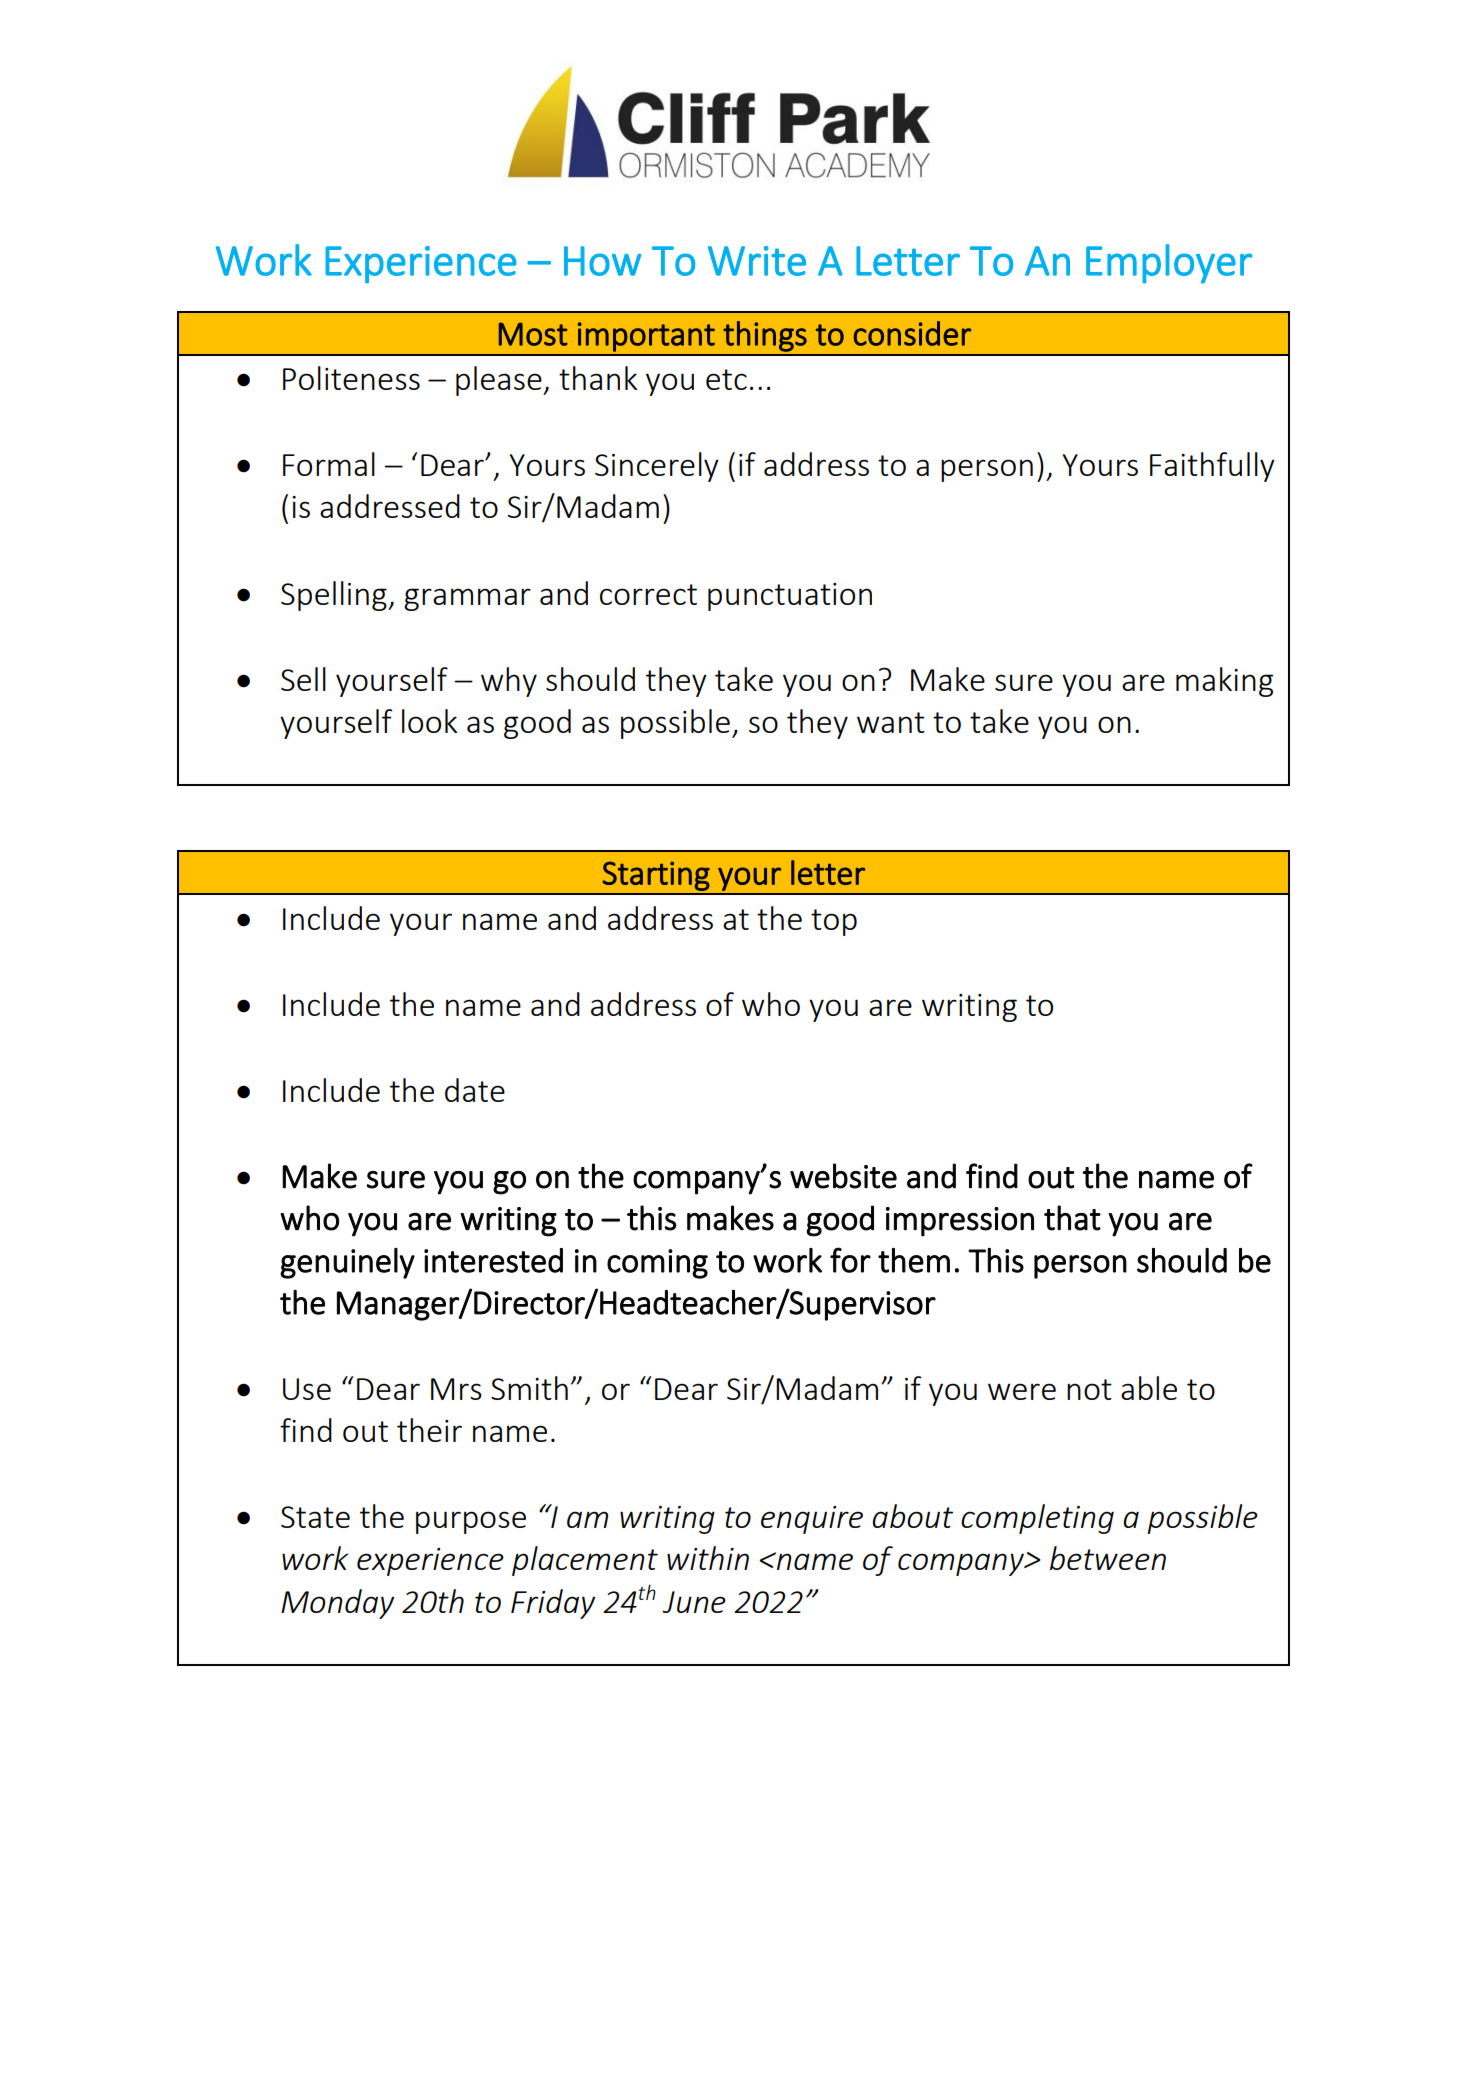 This page has width=1467, height=2074. What do you see at coordinates (475, 1090) in the page?
I see `date` at bounding box center [475, 1090].
